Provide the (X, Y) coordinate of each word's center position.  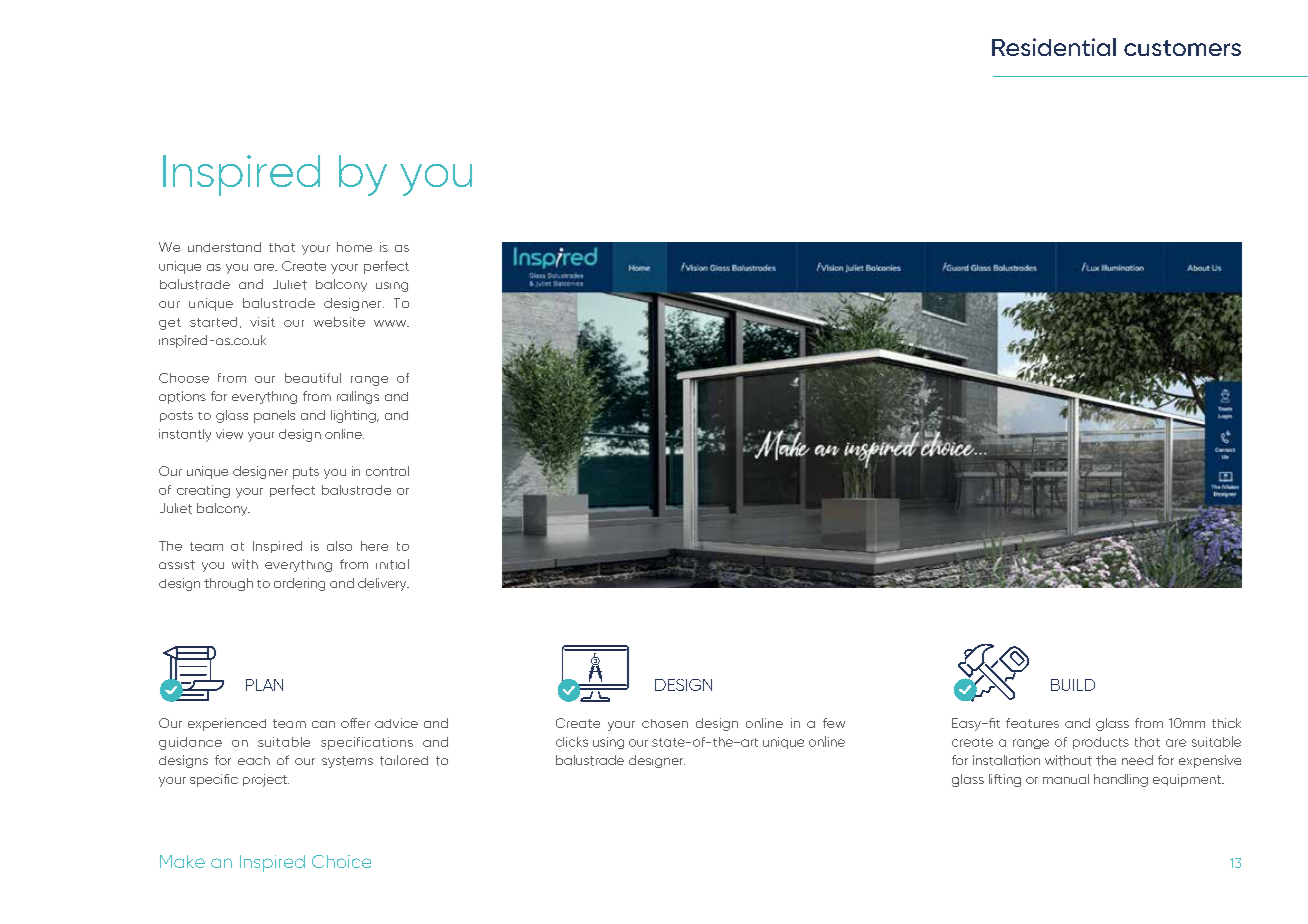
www (391, 323)
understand (224, 247)
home (354, 247)
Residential (1054, 47)
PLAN (264, 685)
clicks (572, 742)
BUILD (1073, 685)
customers (1182, 48)
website (339, 322)
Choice (341, 861)
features (1032, 723)
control (387, 471)
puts (306, 473)
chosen (665, 723)
